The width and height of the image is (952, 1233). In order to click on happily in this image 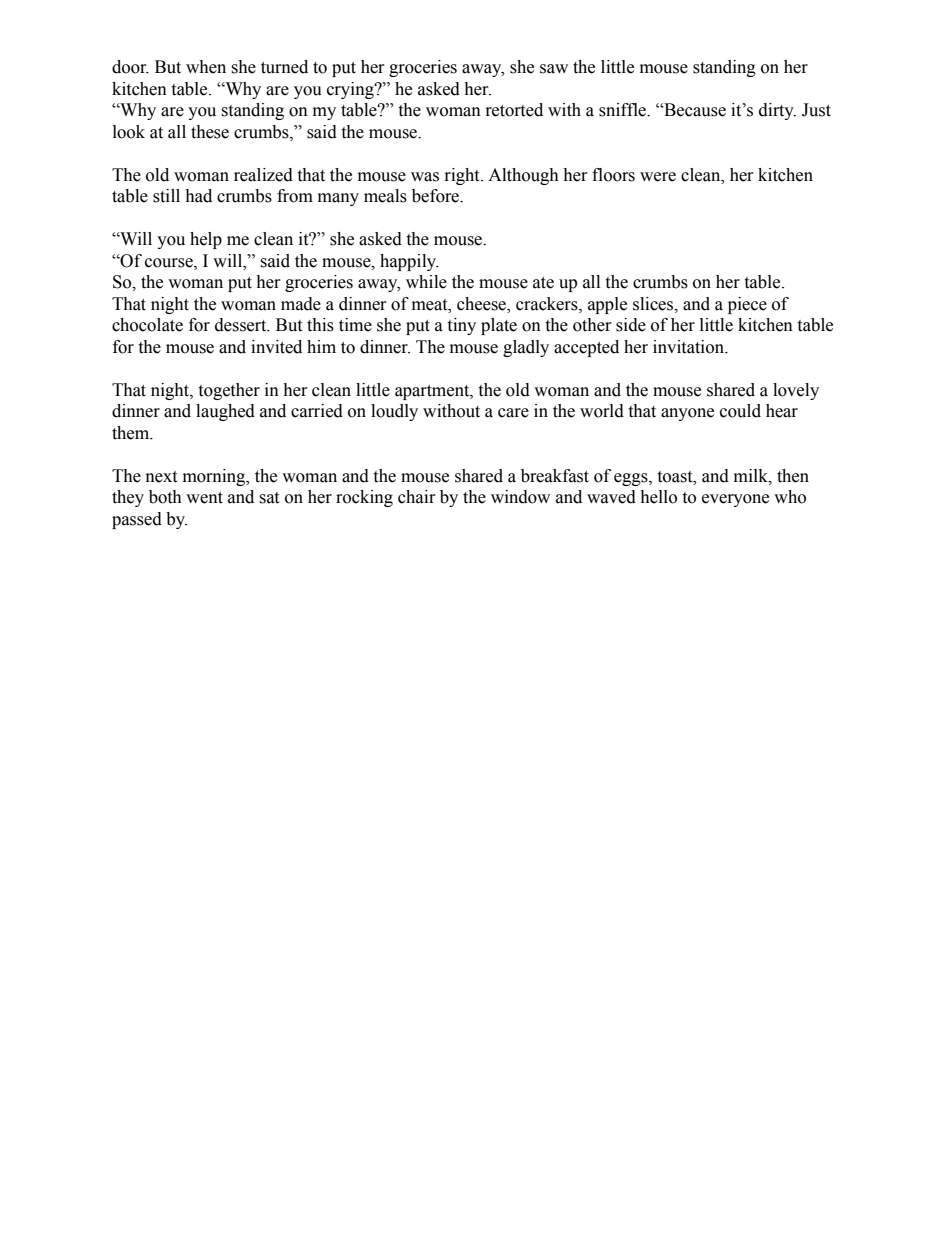, I will do `click(409, 262)`.
